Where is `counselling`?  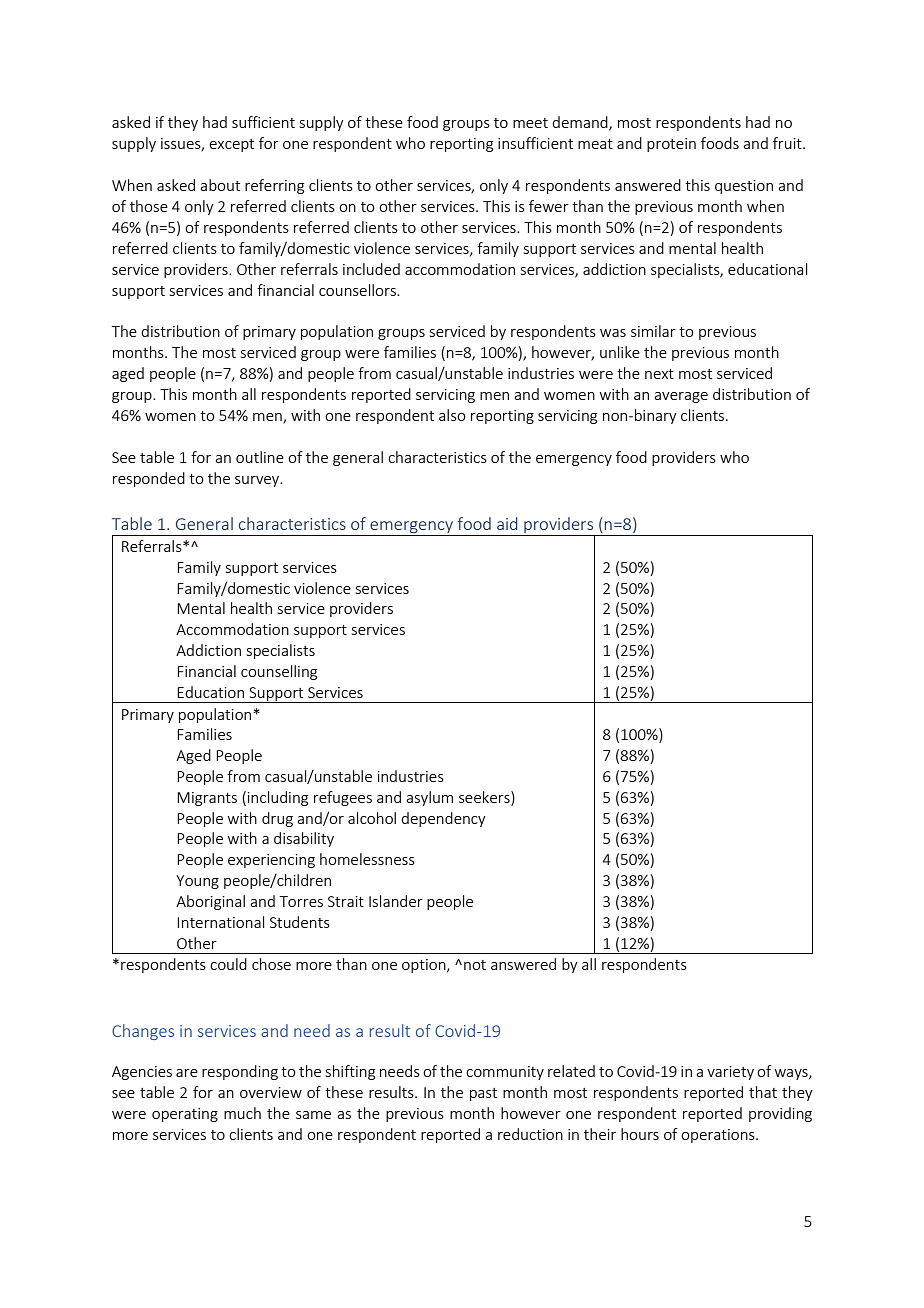 counselling is located at coordinates (279, 672).
